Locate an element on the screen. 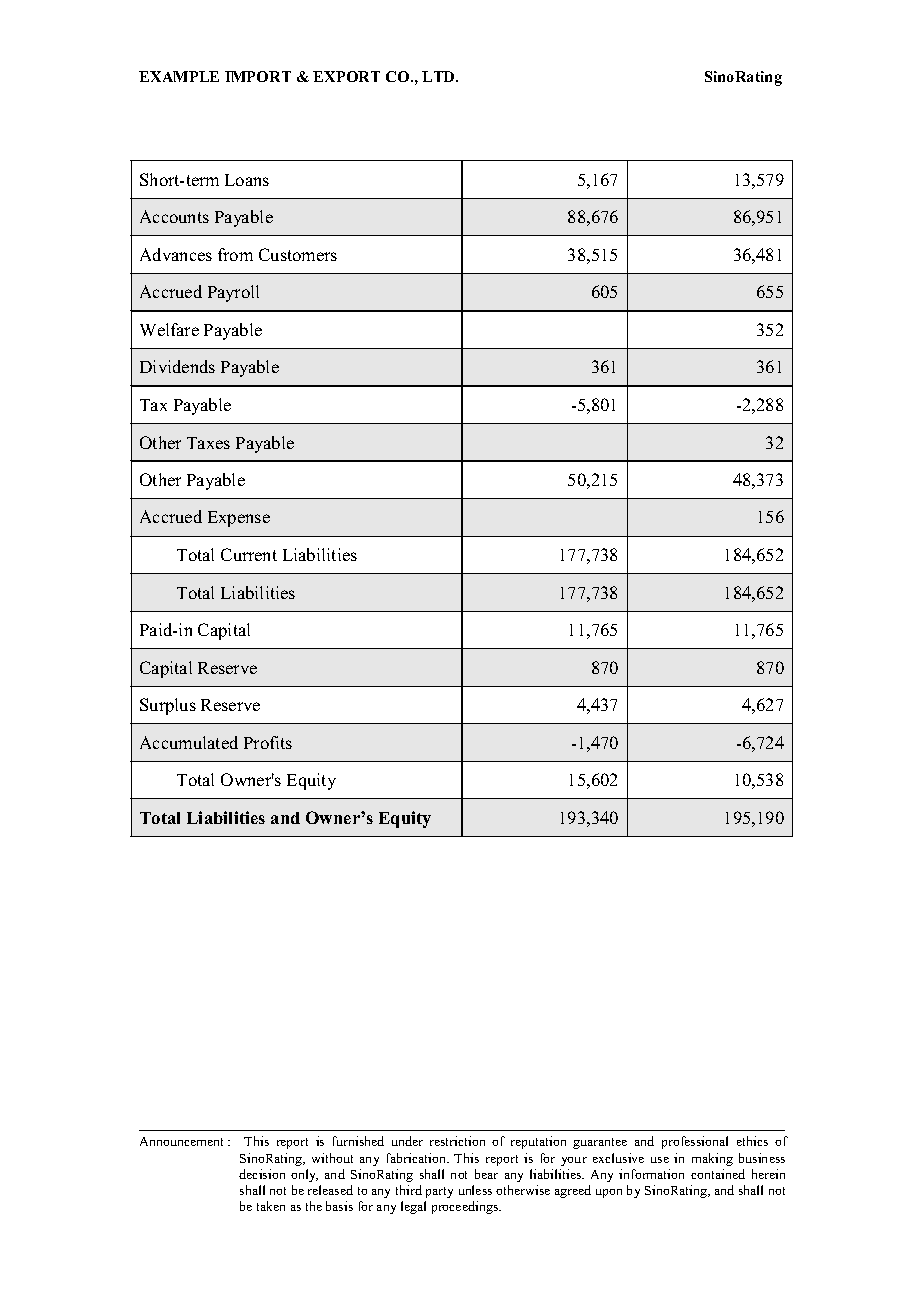  decision is located at coordinates (262, 1174).
